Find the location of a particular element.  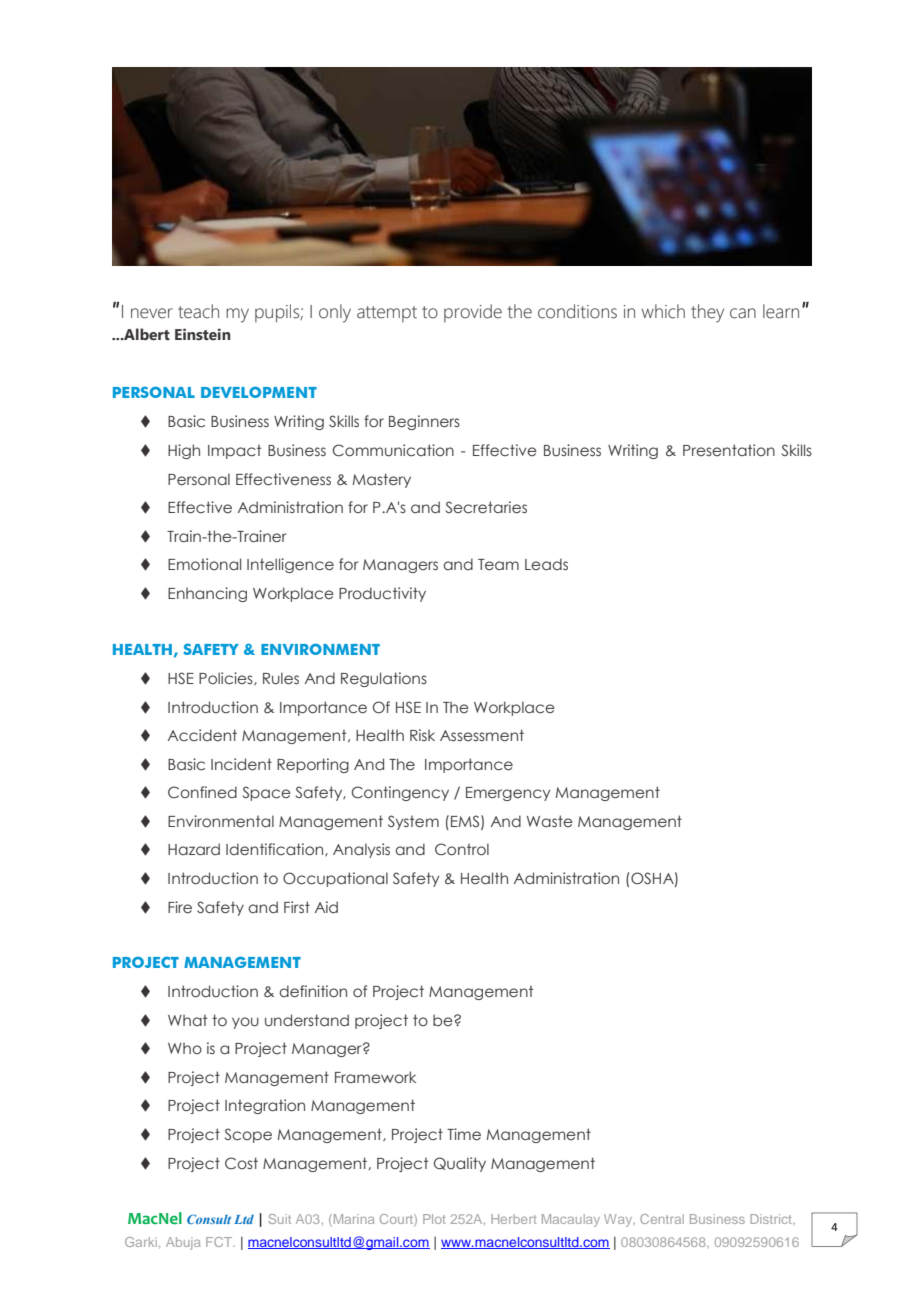

Productivity is located at coordinates (382, 594).
